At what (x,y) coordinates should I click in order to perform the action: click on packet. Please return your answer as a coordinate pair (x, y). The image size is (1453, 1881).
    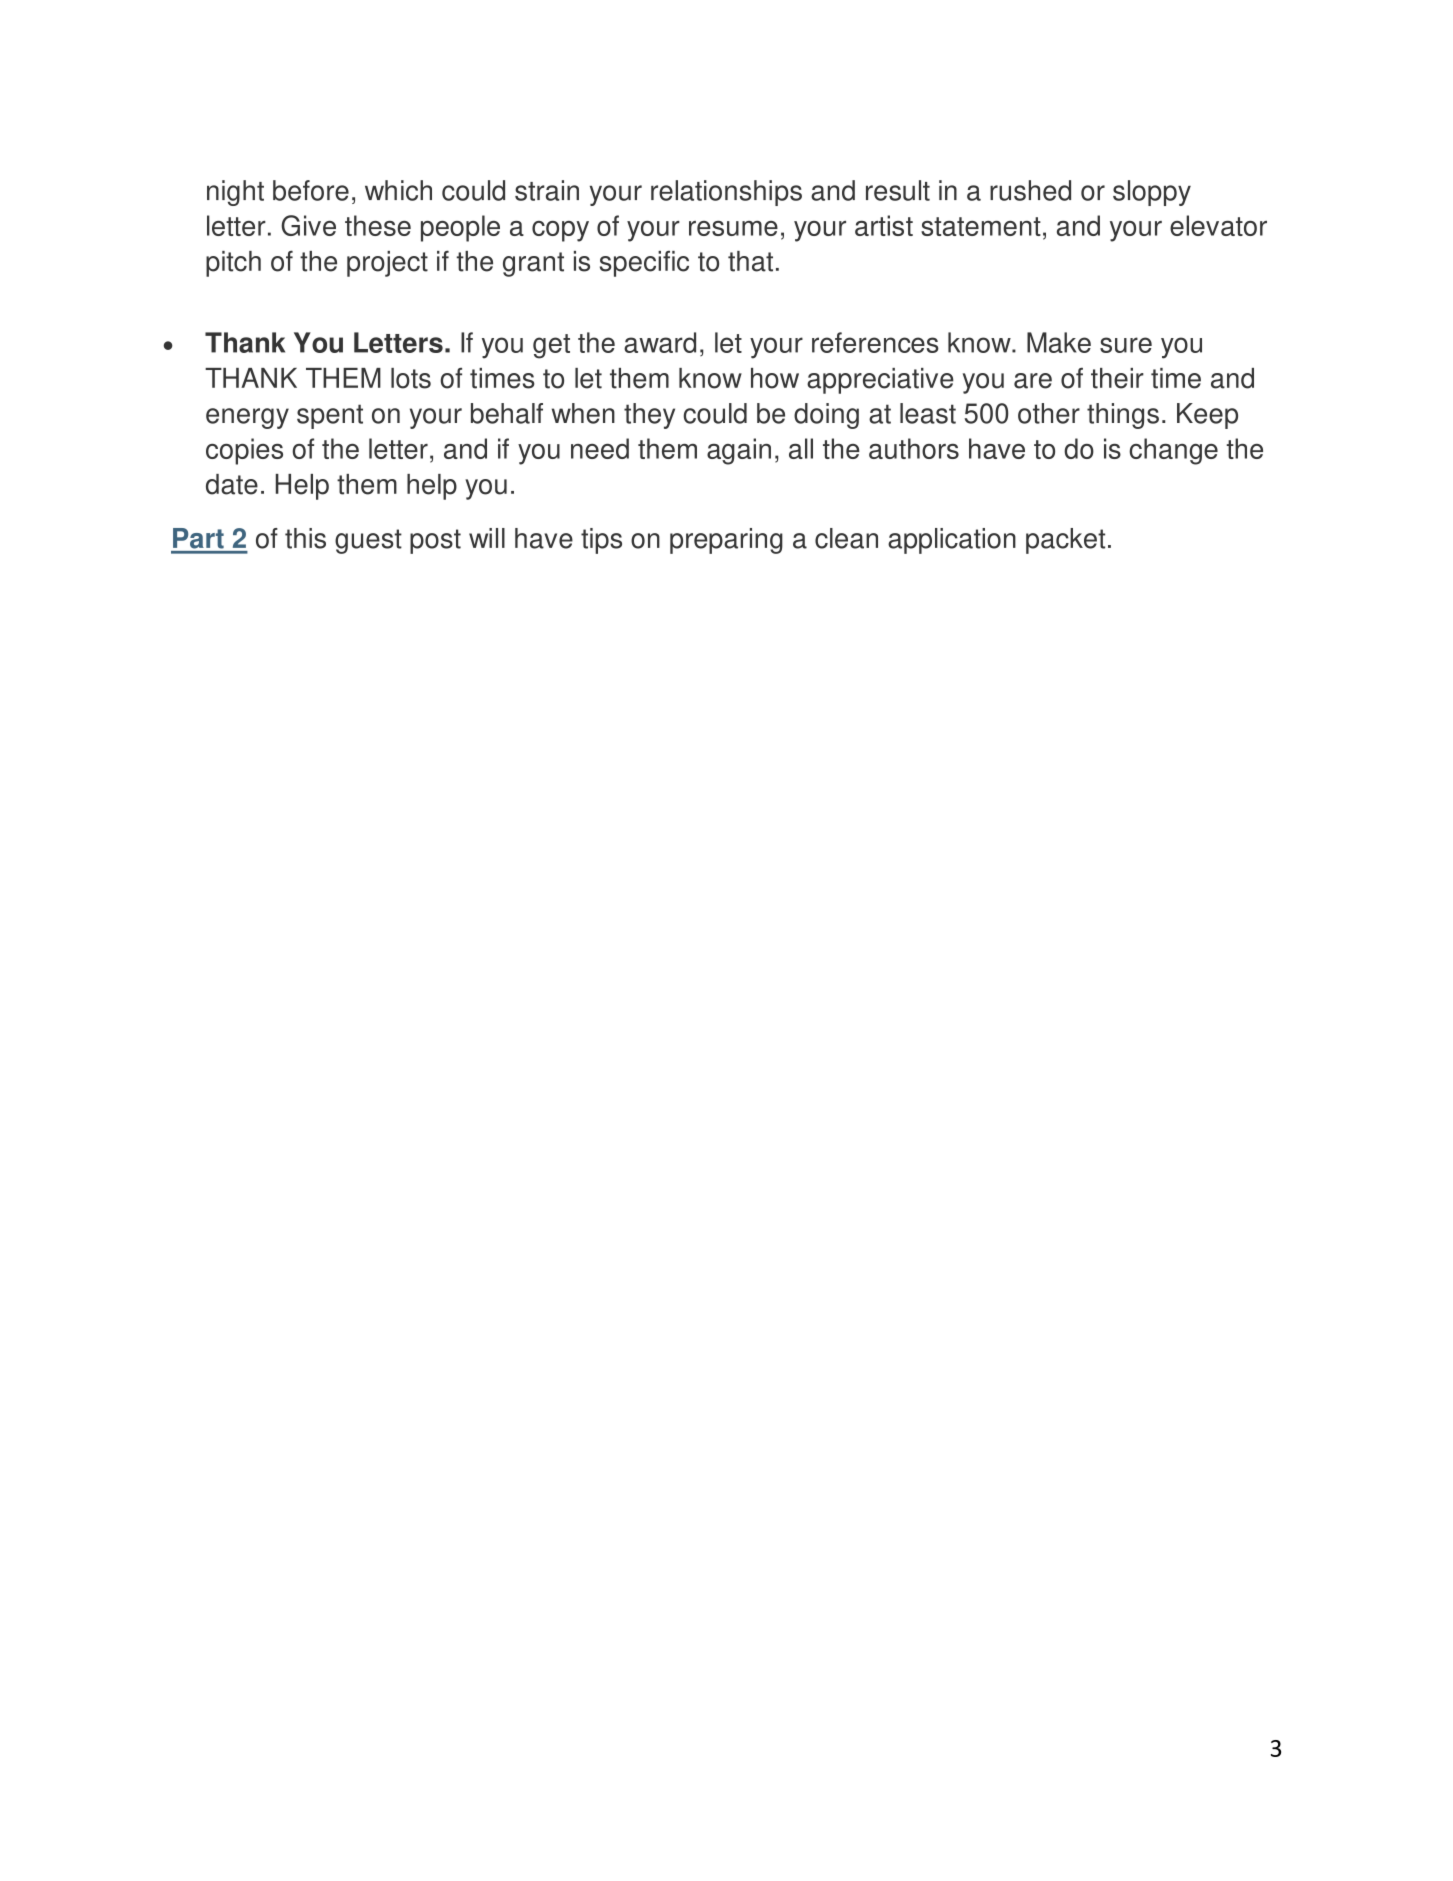
    Looking at the image, I should click on (1065, 541).
